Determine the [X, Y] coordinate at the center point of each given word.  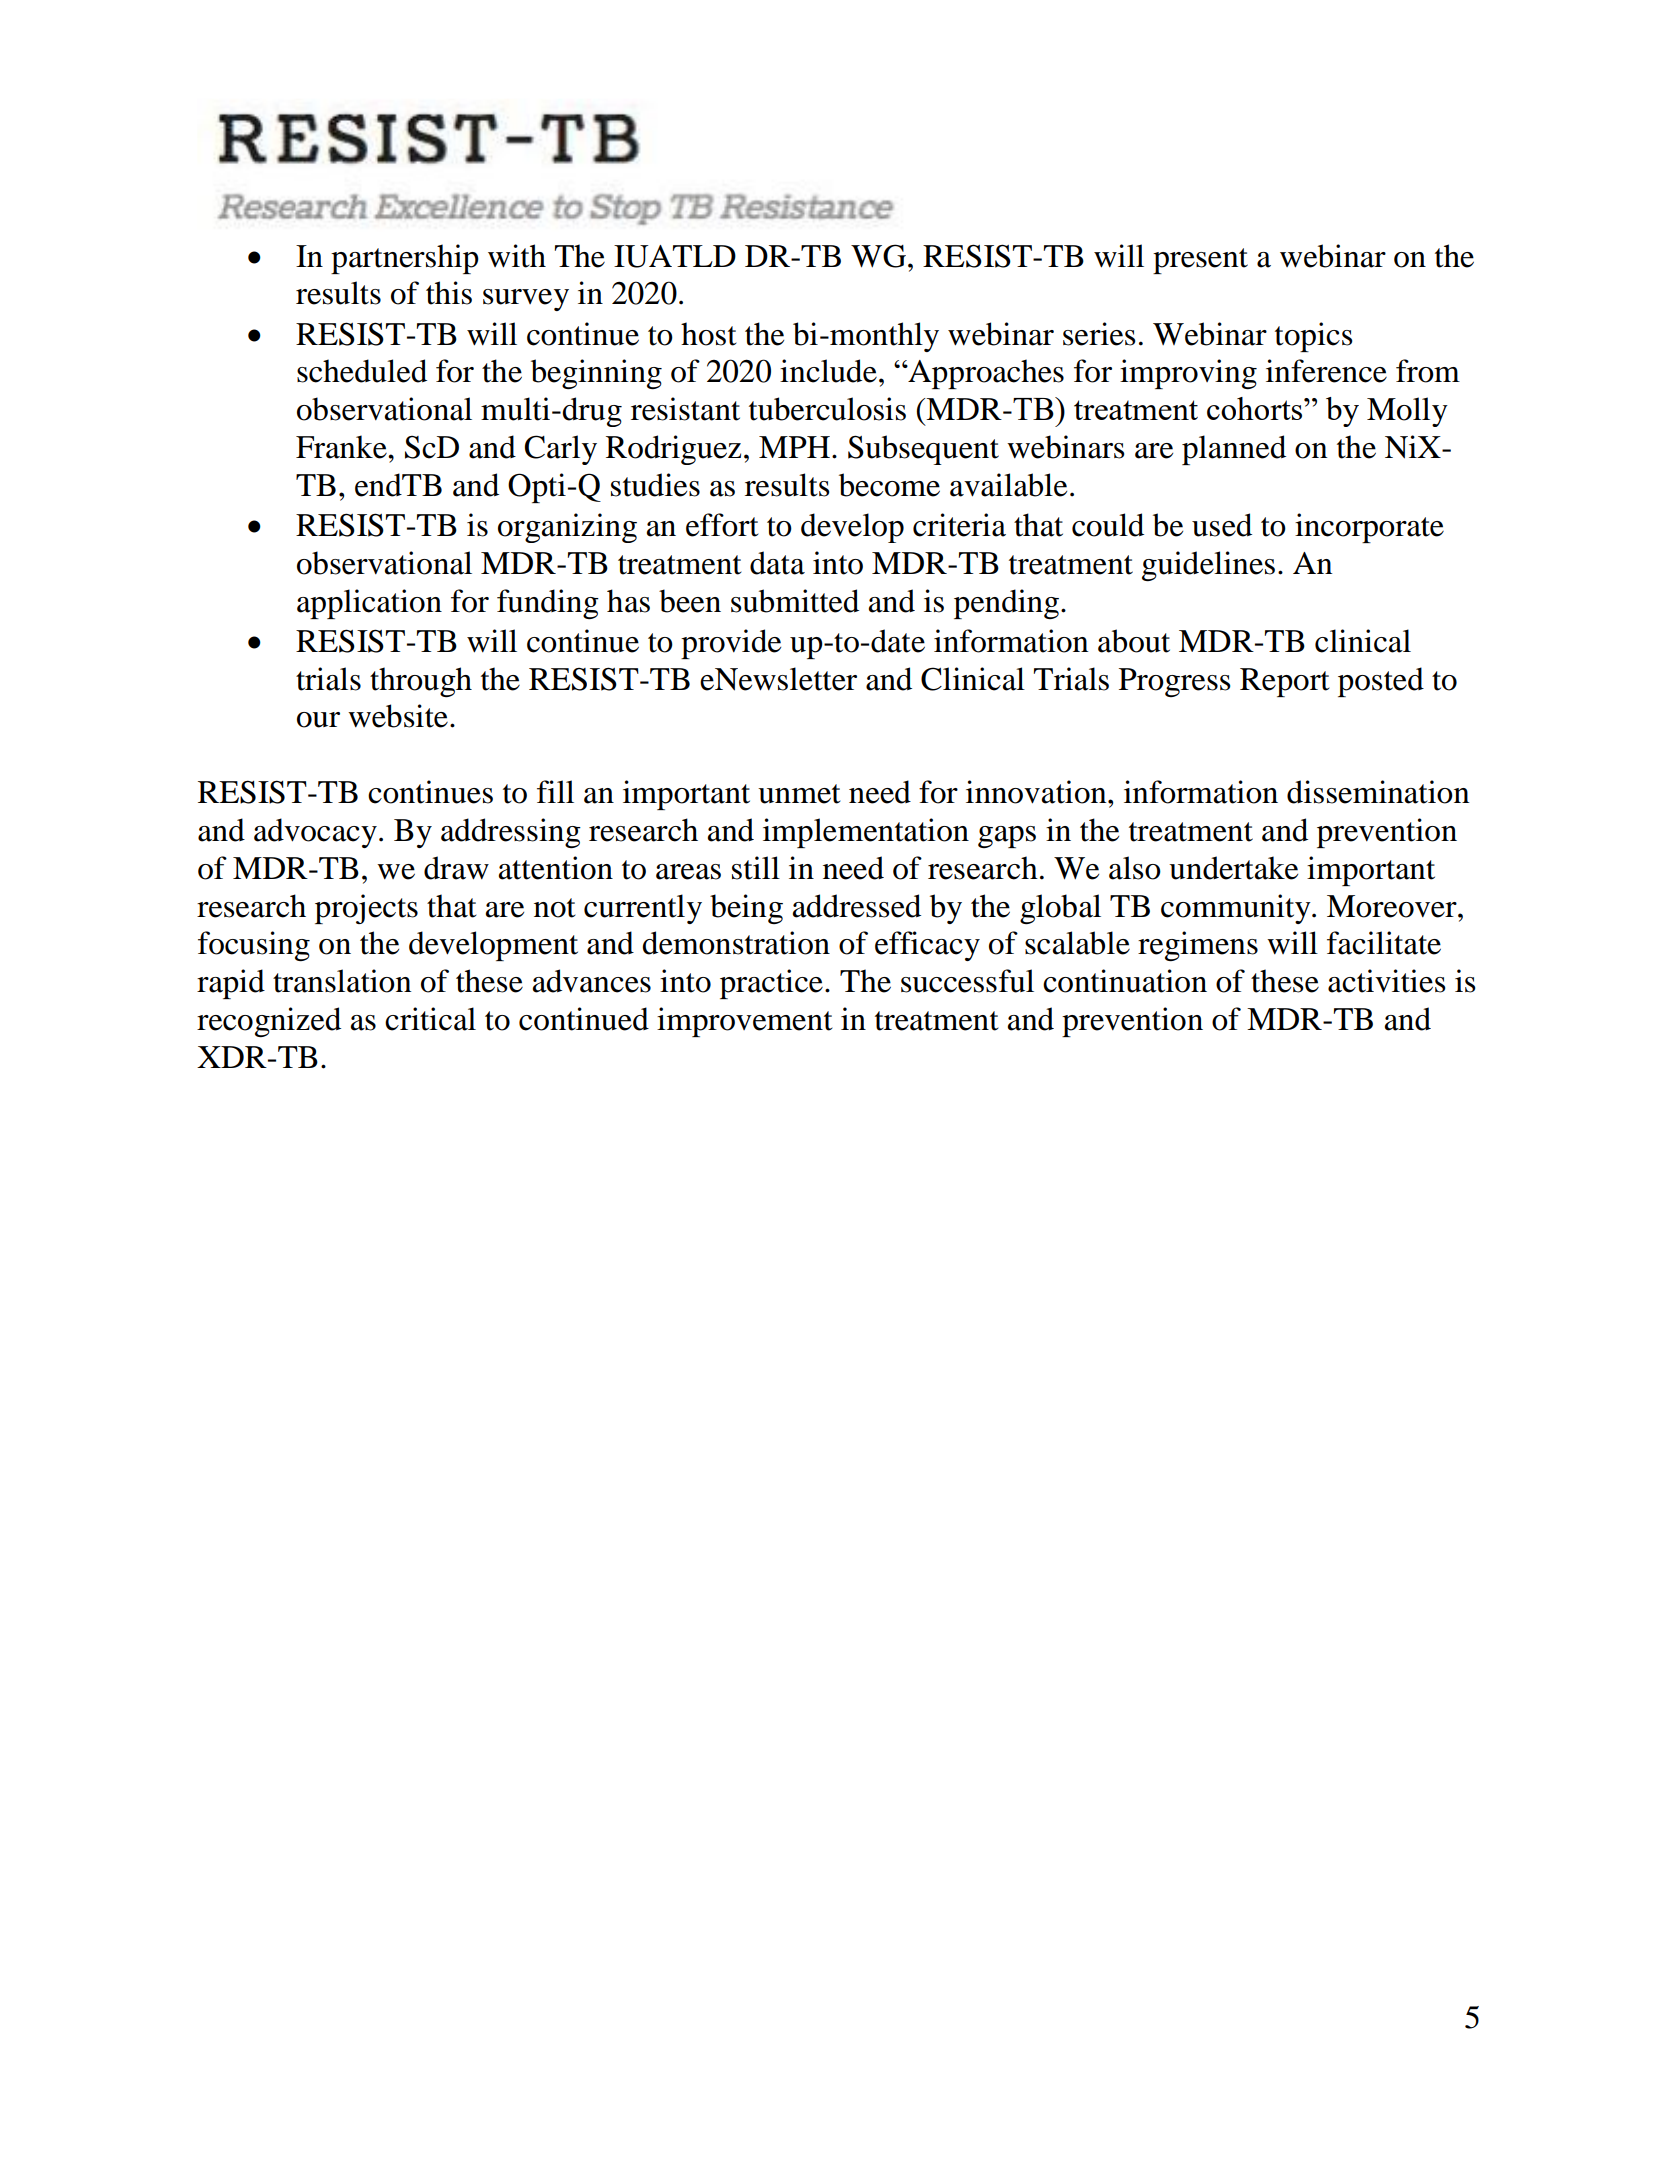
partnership [405, 259]
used [1222, 525]
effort [722, 525]
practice [771, 984]
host [708, 334]
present [1200, 261]
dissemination [1378, 792]
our [318, 720]
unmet [799, 794]
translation [342, 981]
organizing [567, 528]
